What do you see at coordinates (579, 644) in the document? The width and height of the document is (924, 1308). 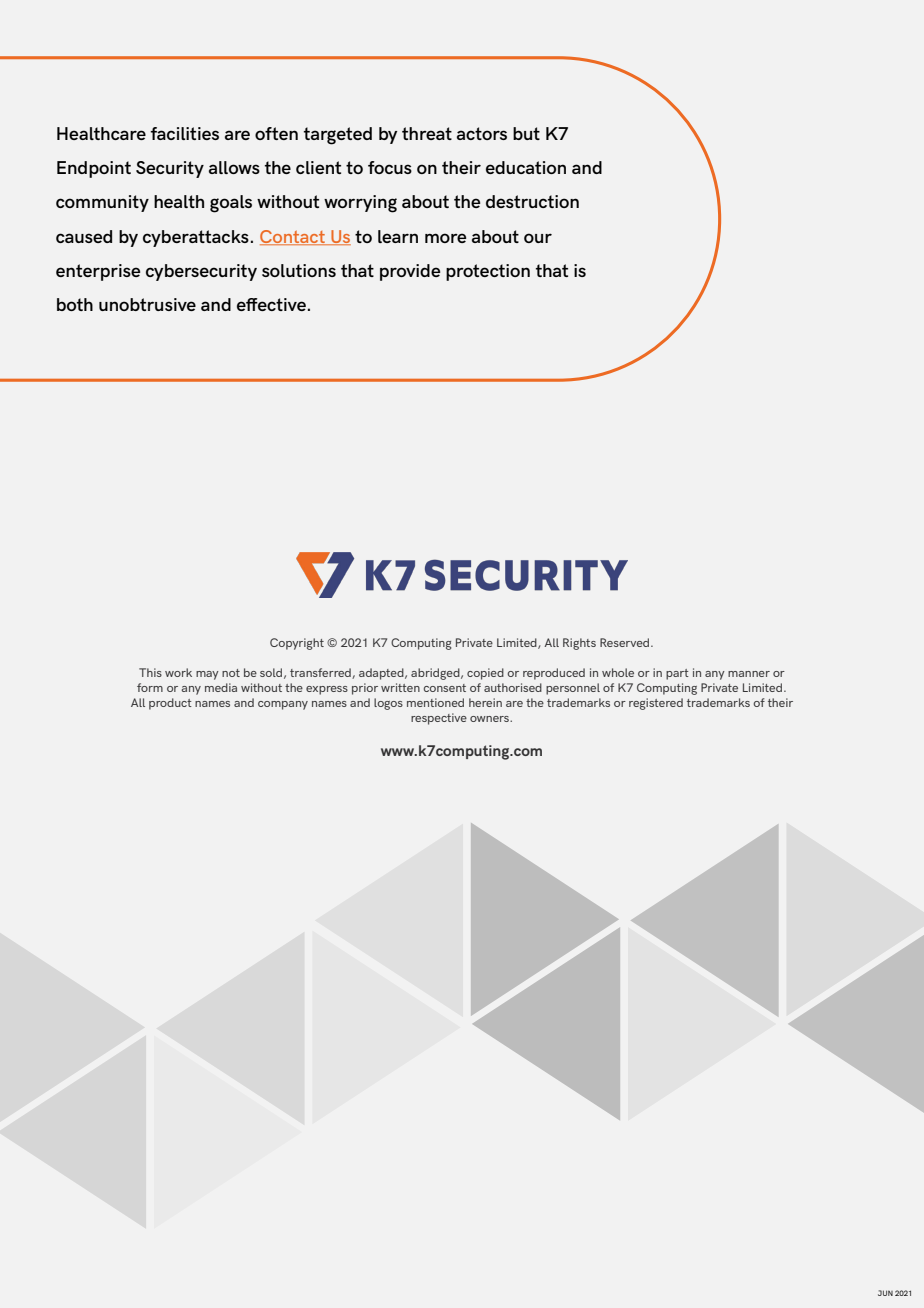 I see `Rights` at bounding box center [579, 644].
